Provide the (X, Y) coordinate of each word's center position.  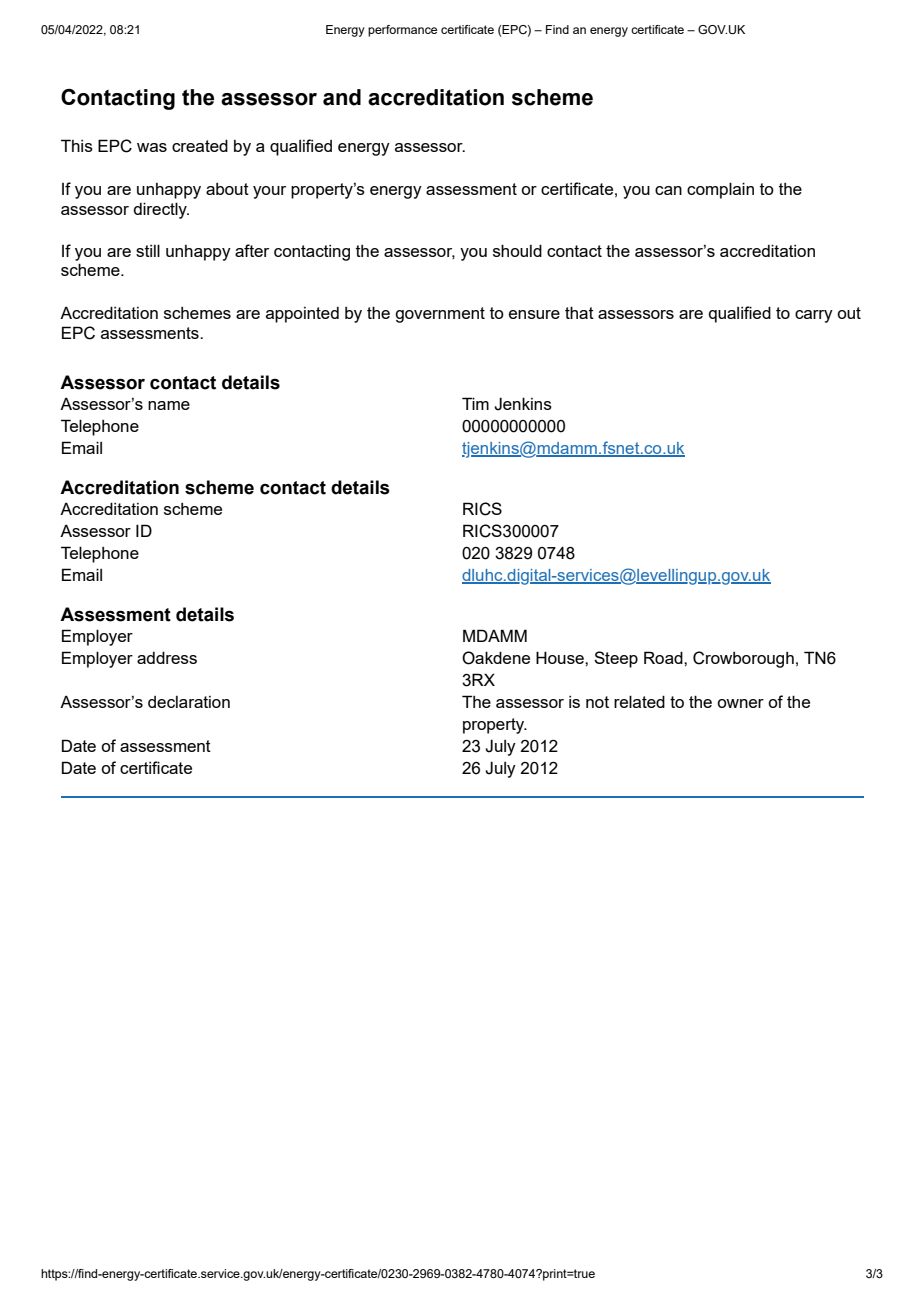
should (517, 250)
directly (161, 210)
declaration (189, 702)
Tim (475, 403)
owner (740, 703)
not (597, 702)
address (167, 657)
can (668, 190)
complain (720, 190)
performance (402, 31)
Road (664, 657)
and (342, 97)
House (561, 657)
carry (814, 316)
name (169, 405)
